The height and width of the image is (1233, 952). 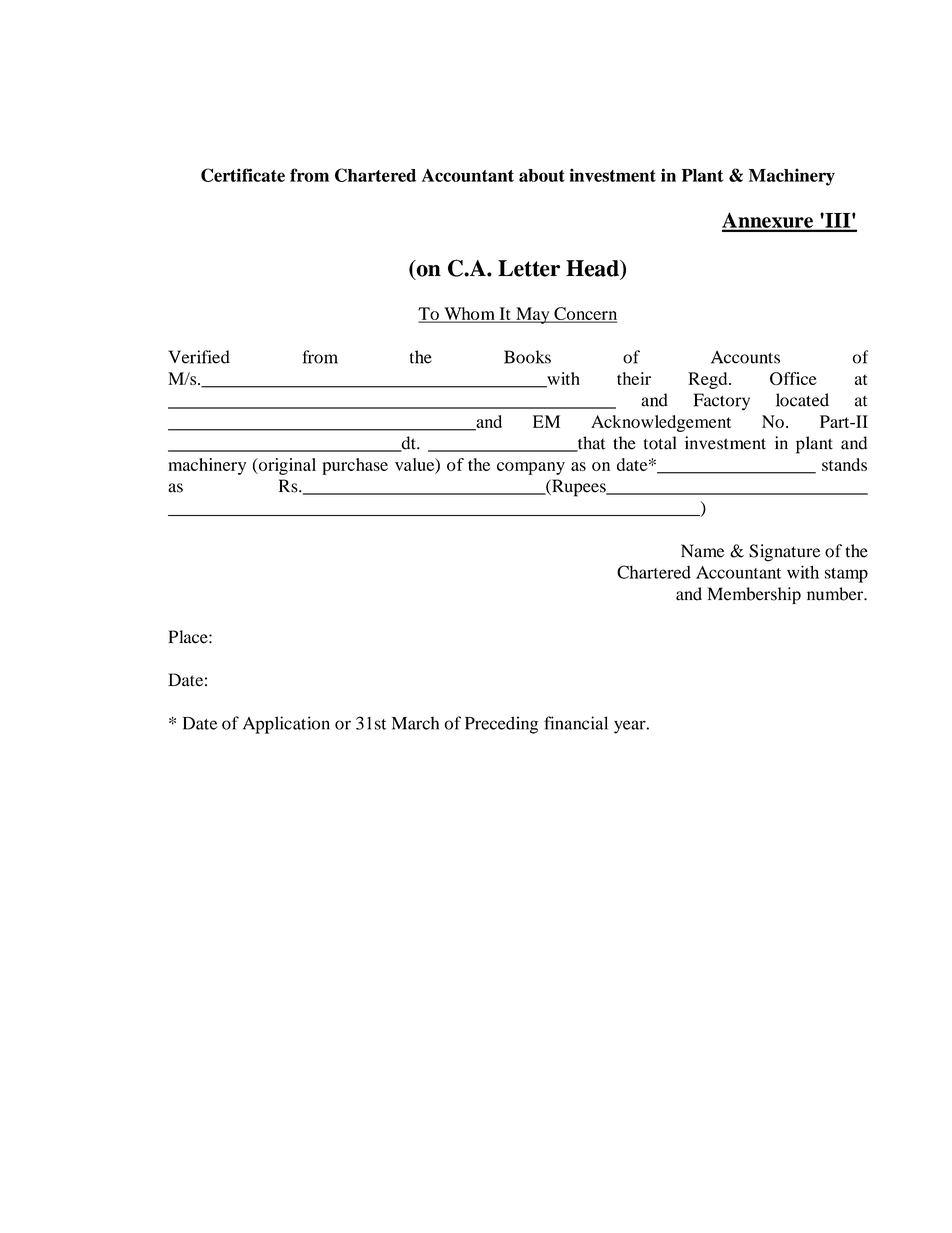 I want to click on Books, so click(x=527, y=357).
